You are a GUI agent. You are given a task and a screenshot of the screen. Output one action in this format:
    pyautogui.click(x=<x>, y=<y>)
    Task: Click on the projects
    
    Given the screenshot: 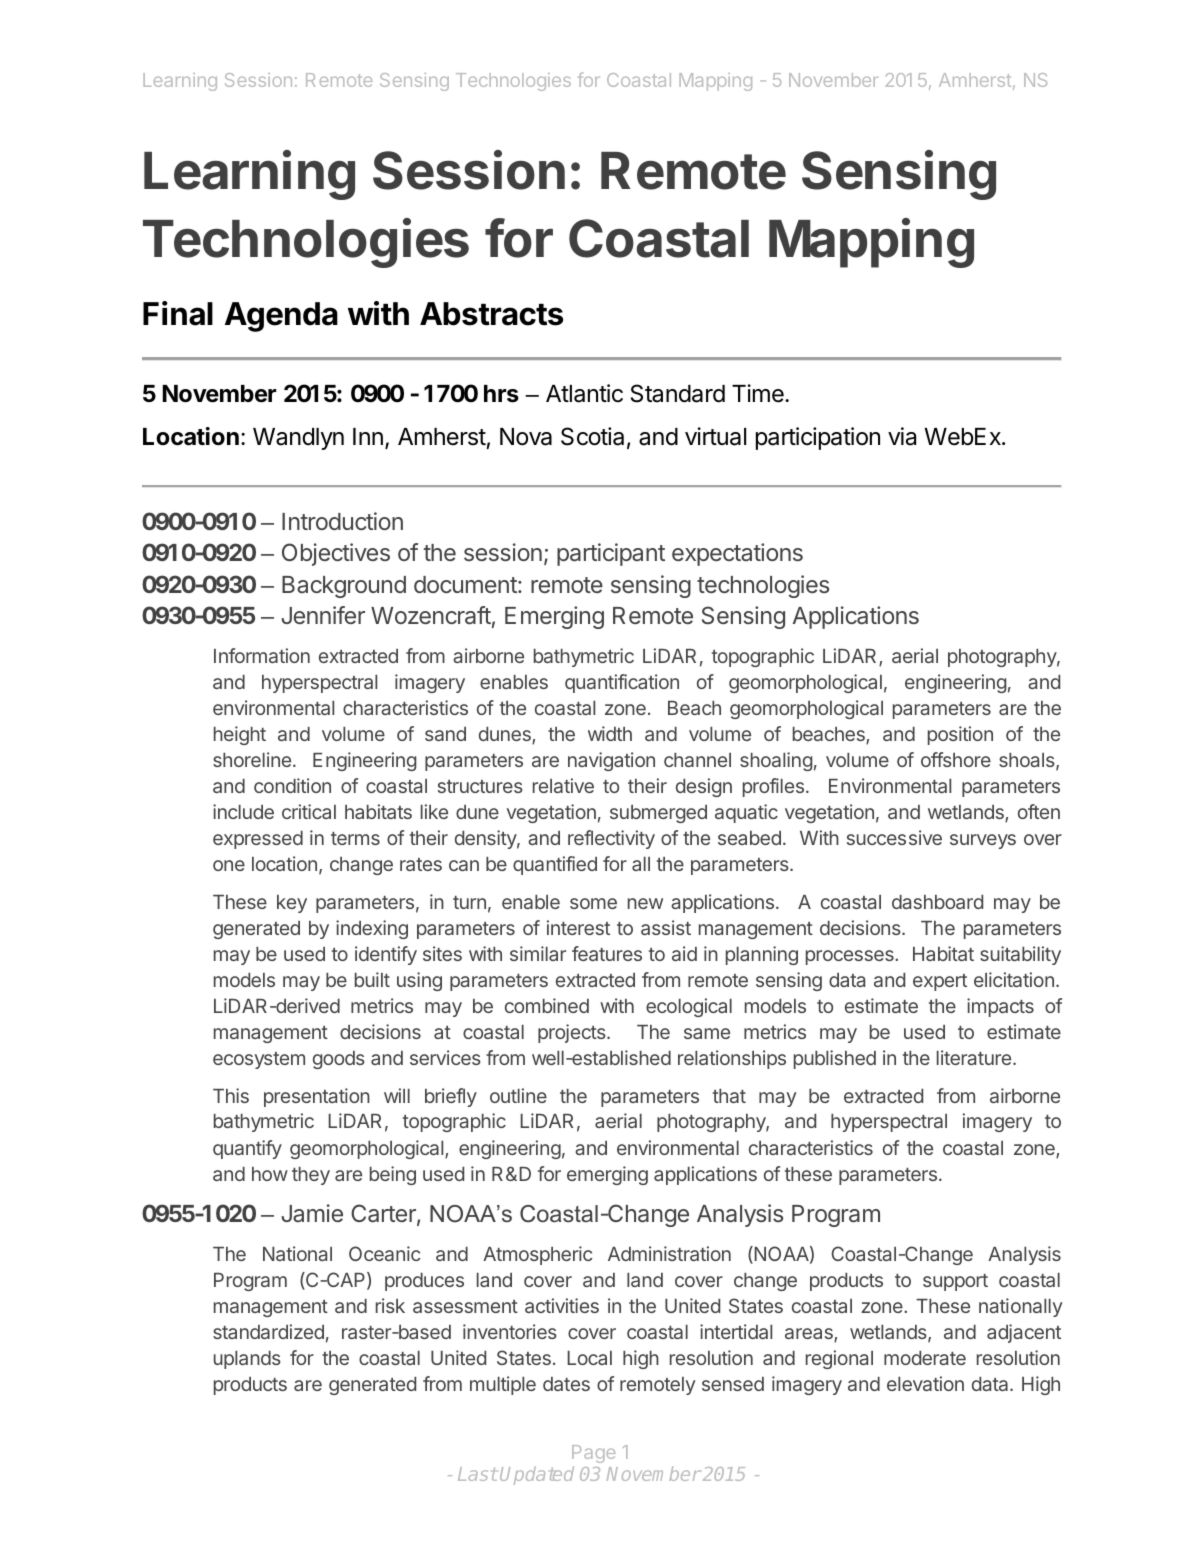 What is the action you would take?
    pyautogui.click(x=573, y=1033)
